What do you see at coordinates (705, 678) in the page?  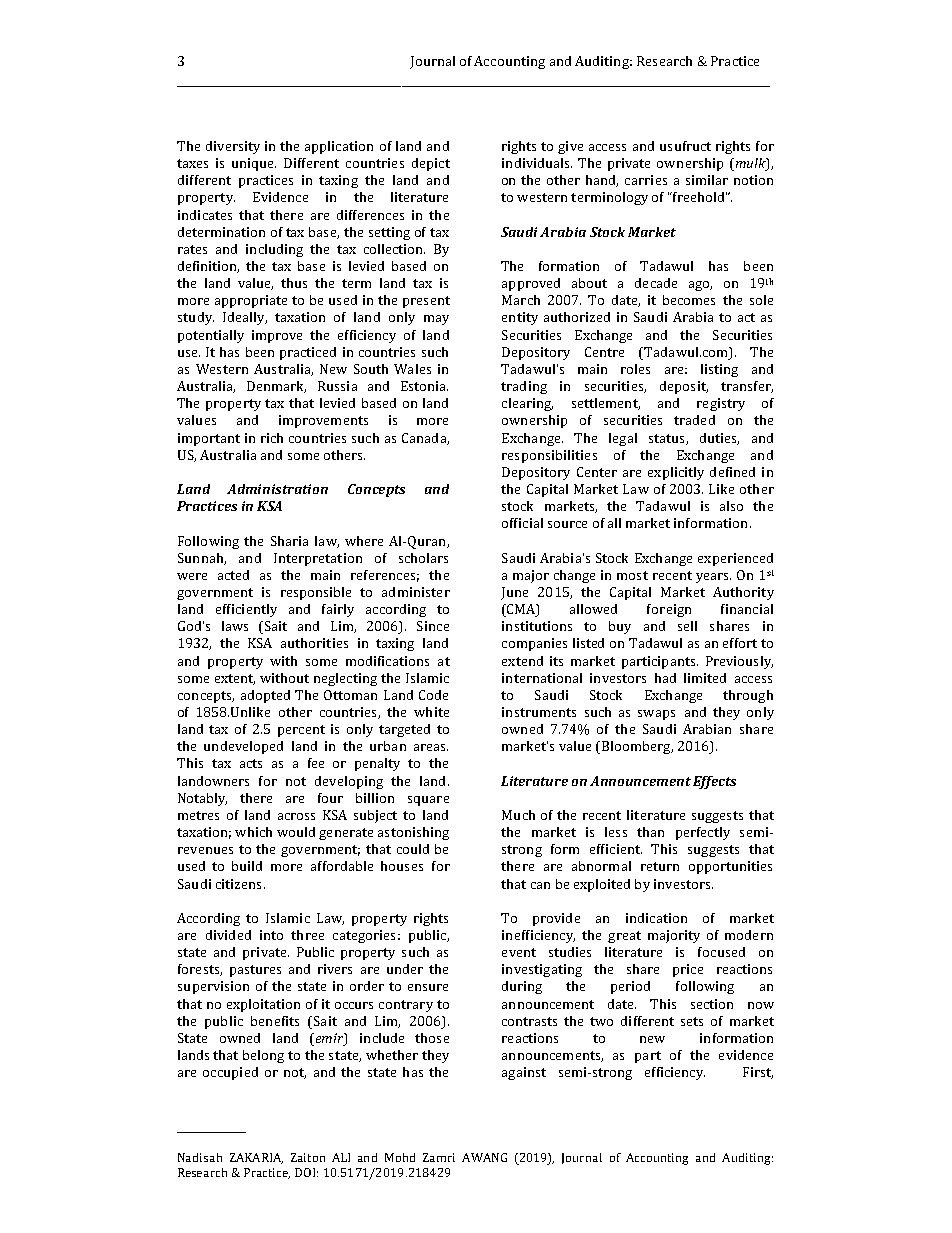 I see `limited` at bounding box center [705, 678].
